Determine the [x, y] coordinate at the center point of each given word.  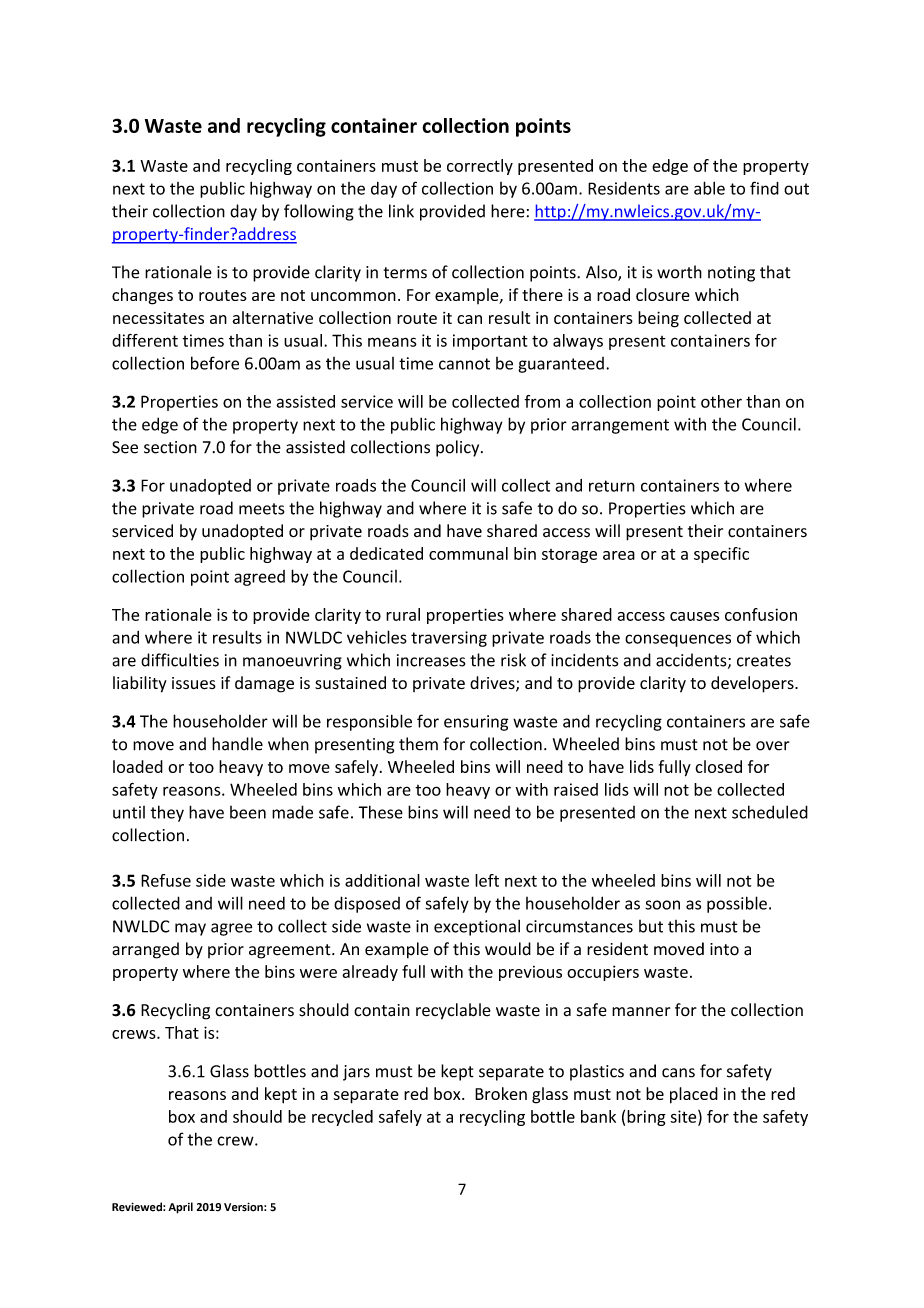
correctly [480, 167]
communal [468, 553]
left [487, 880]
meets [262, 509]
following [319, 212]
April [180, 1208]
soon [662, 905]
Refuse [166, 880]
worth [679, 272]
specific [721, 555]
